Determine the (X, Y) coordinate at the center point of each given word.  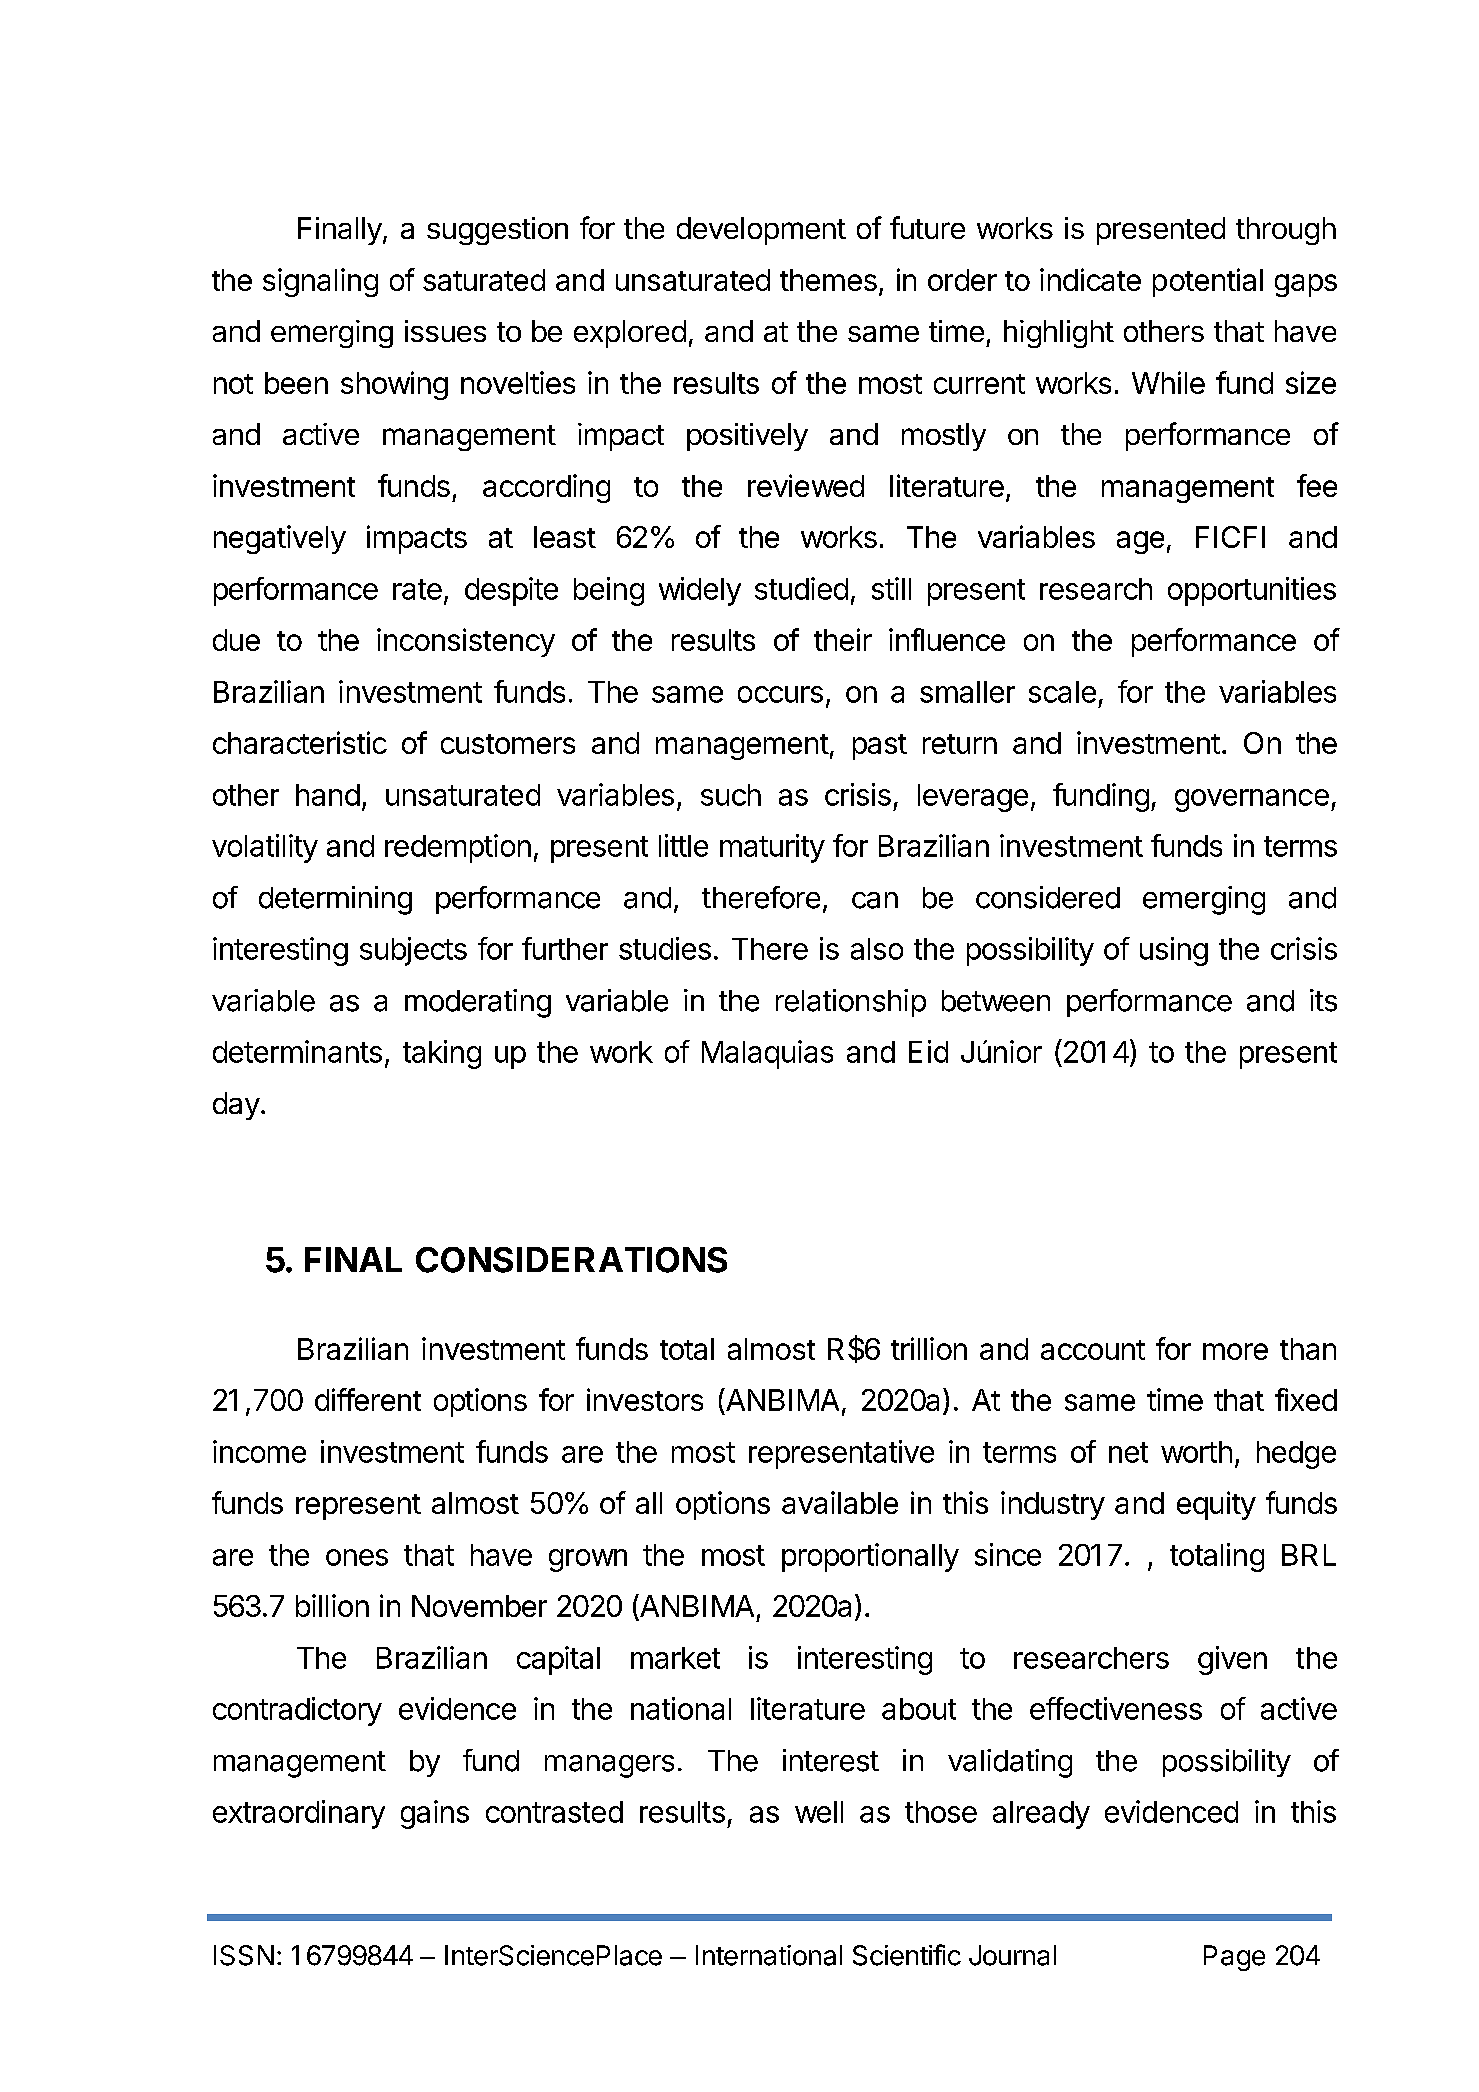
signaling (320, 282)
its (1323, 1000)
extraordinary (299, 1814)
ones (357, 1557)
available (840, 1502)
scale (1062, 692)
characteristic (300, 742)
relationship (851, 1003)
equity (1216, 1505)
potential (1208, 282)
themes (828, 280)
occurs (780, 694)
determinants (297, 1051)
